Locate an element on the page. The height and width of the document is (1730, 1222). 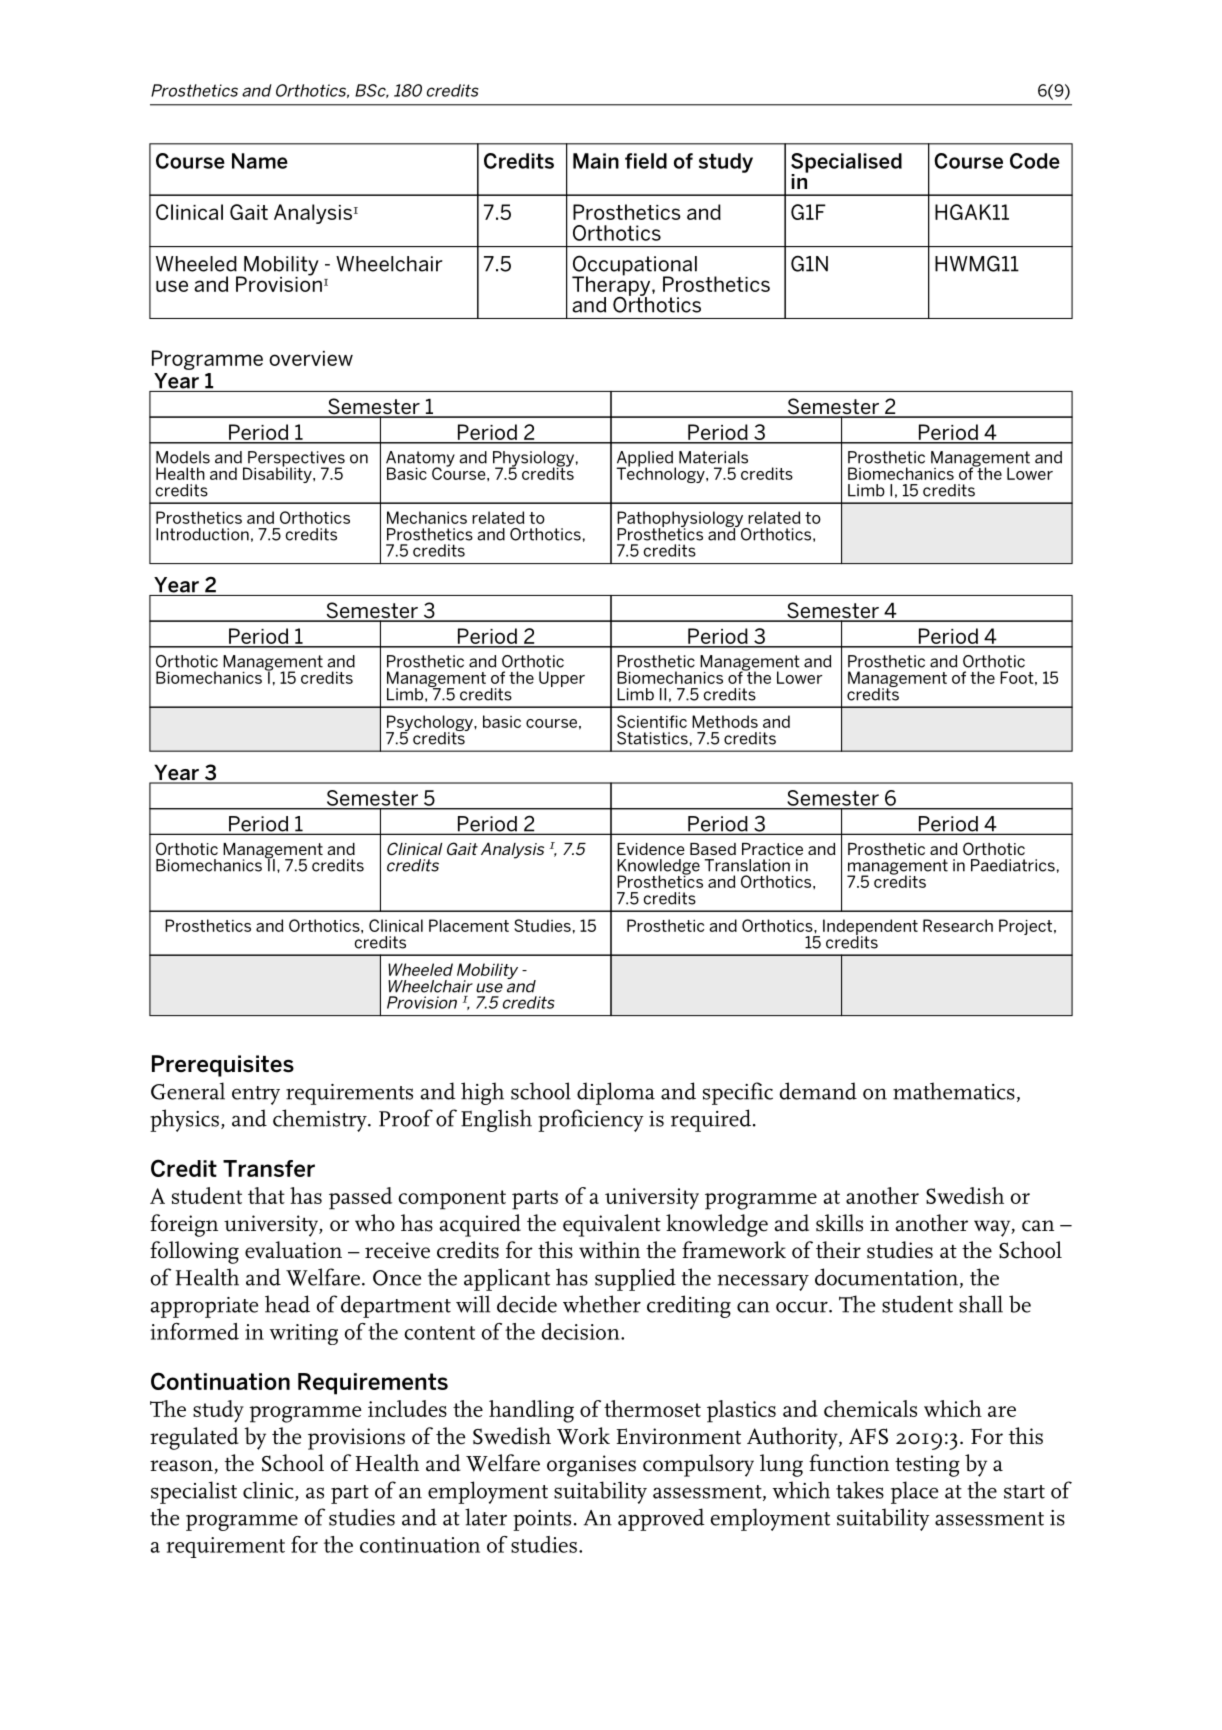
specialist is located at coordinates (194, 1492).
